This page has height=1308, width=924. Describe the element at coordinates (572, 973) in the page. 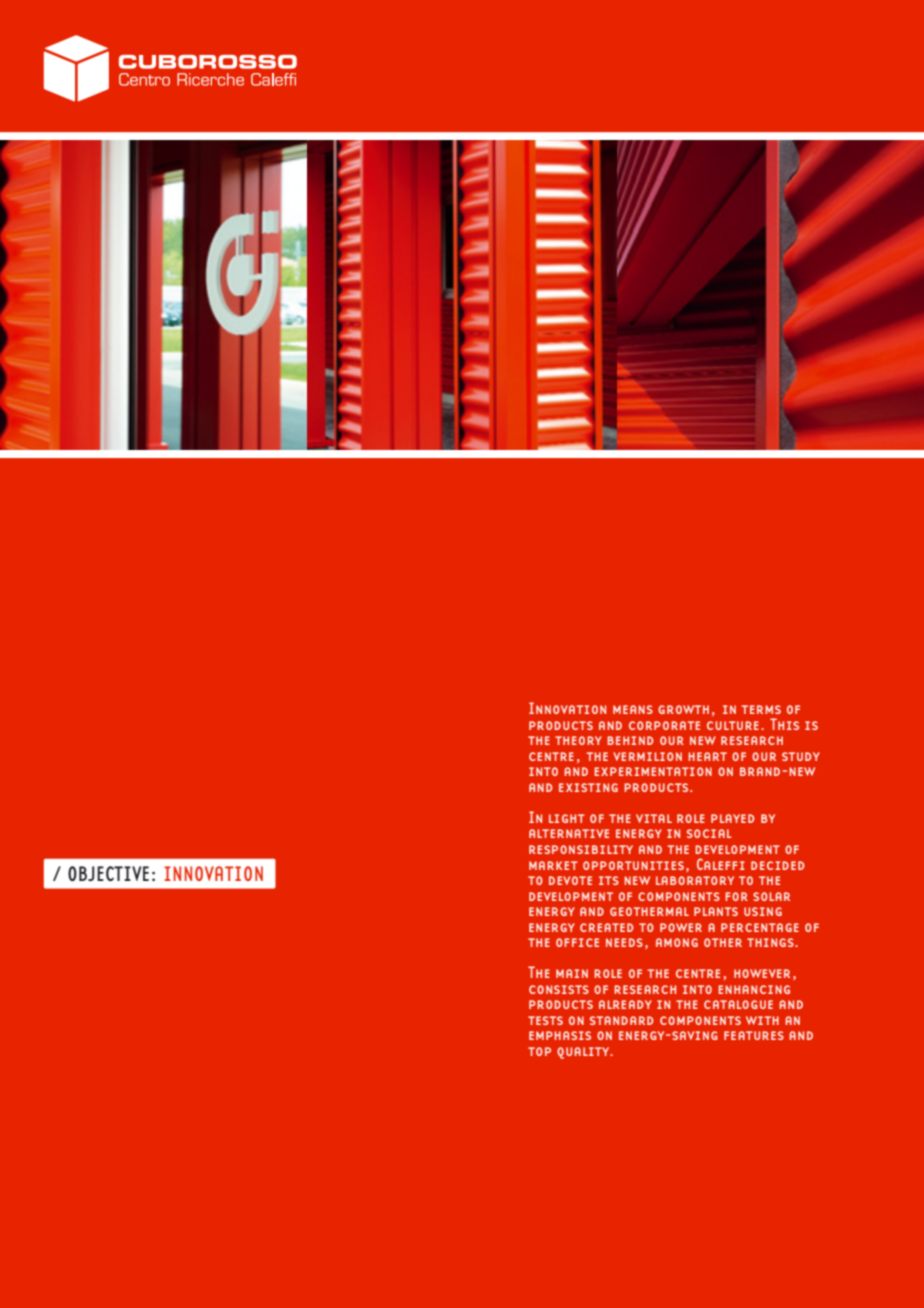

I see `main` at that location.
